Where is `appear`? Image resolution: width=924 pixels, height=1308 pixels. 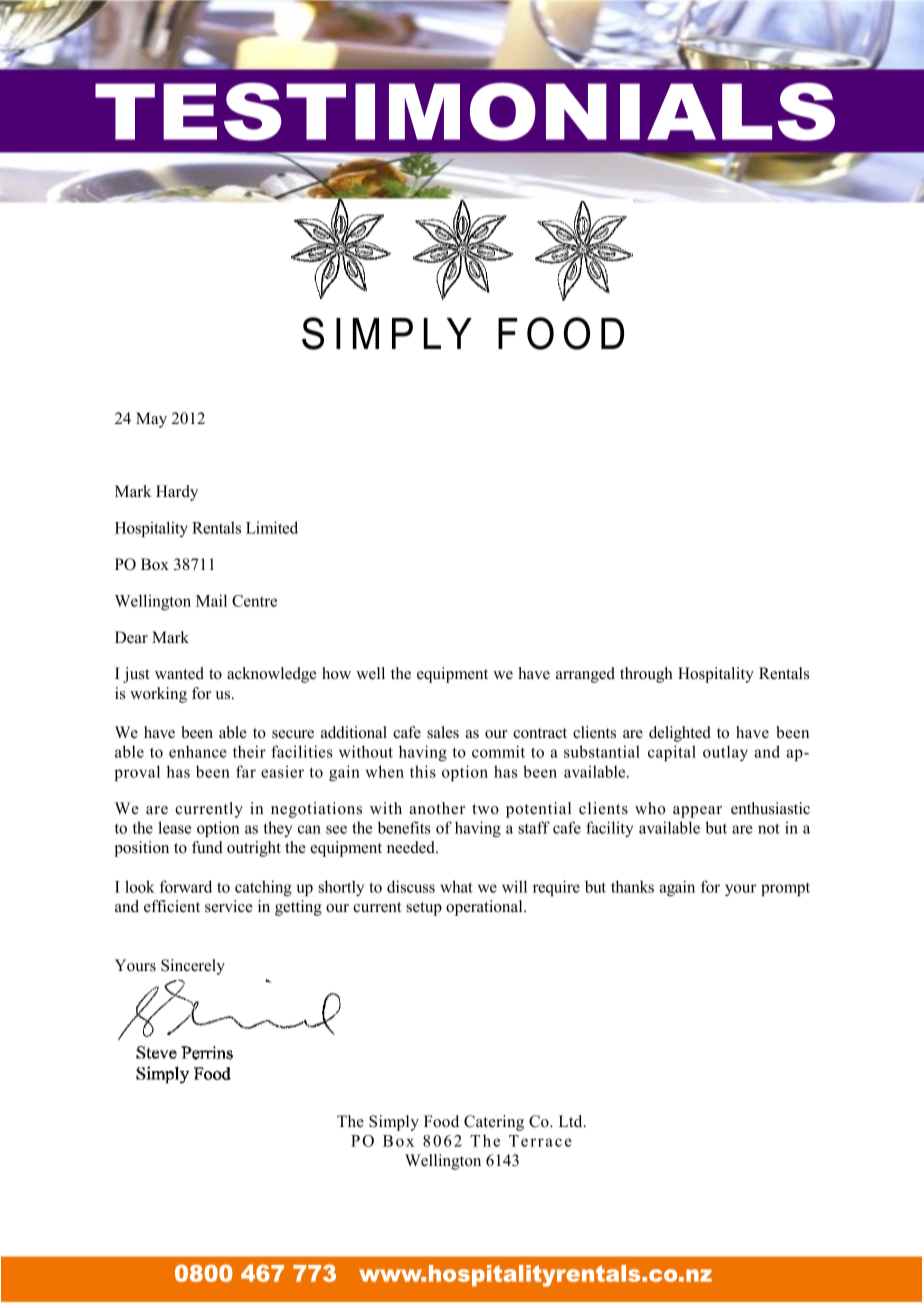
appear is located at coordinates (697, 812).
